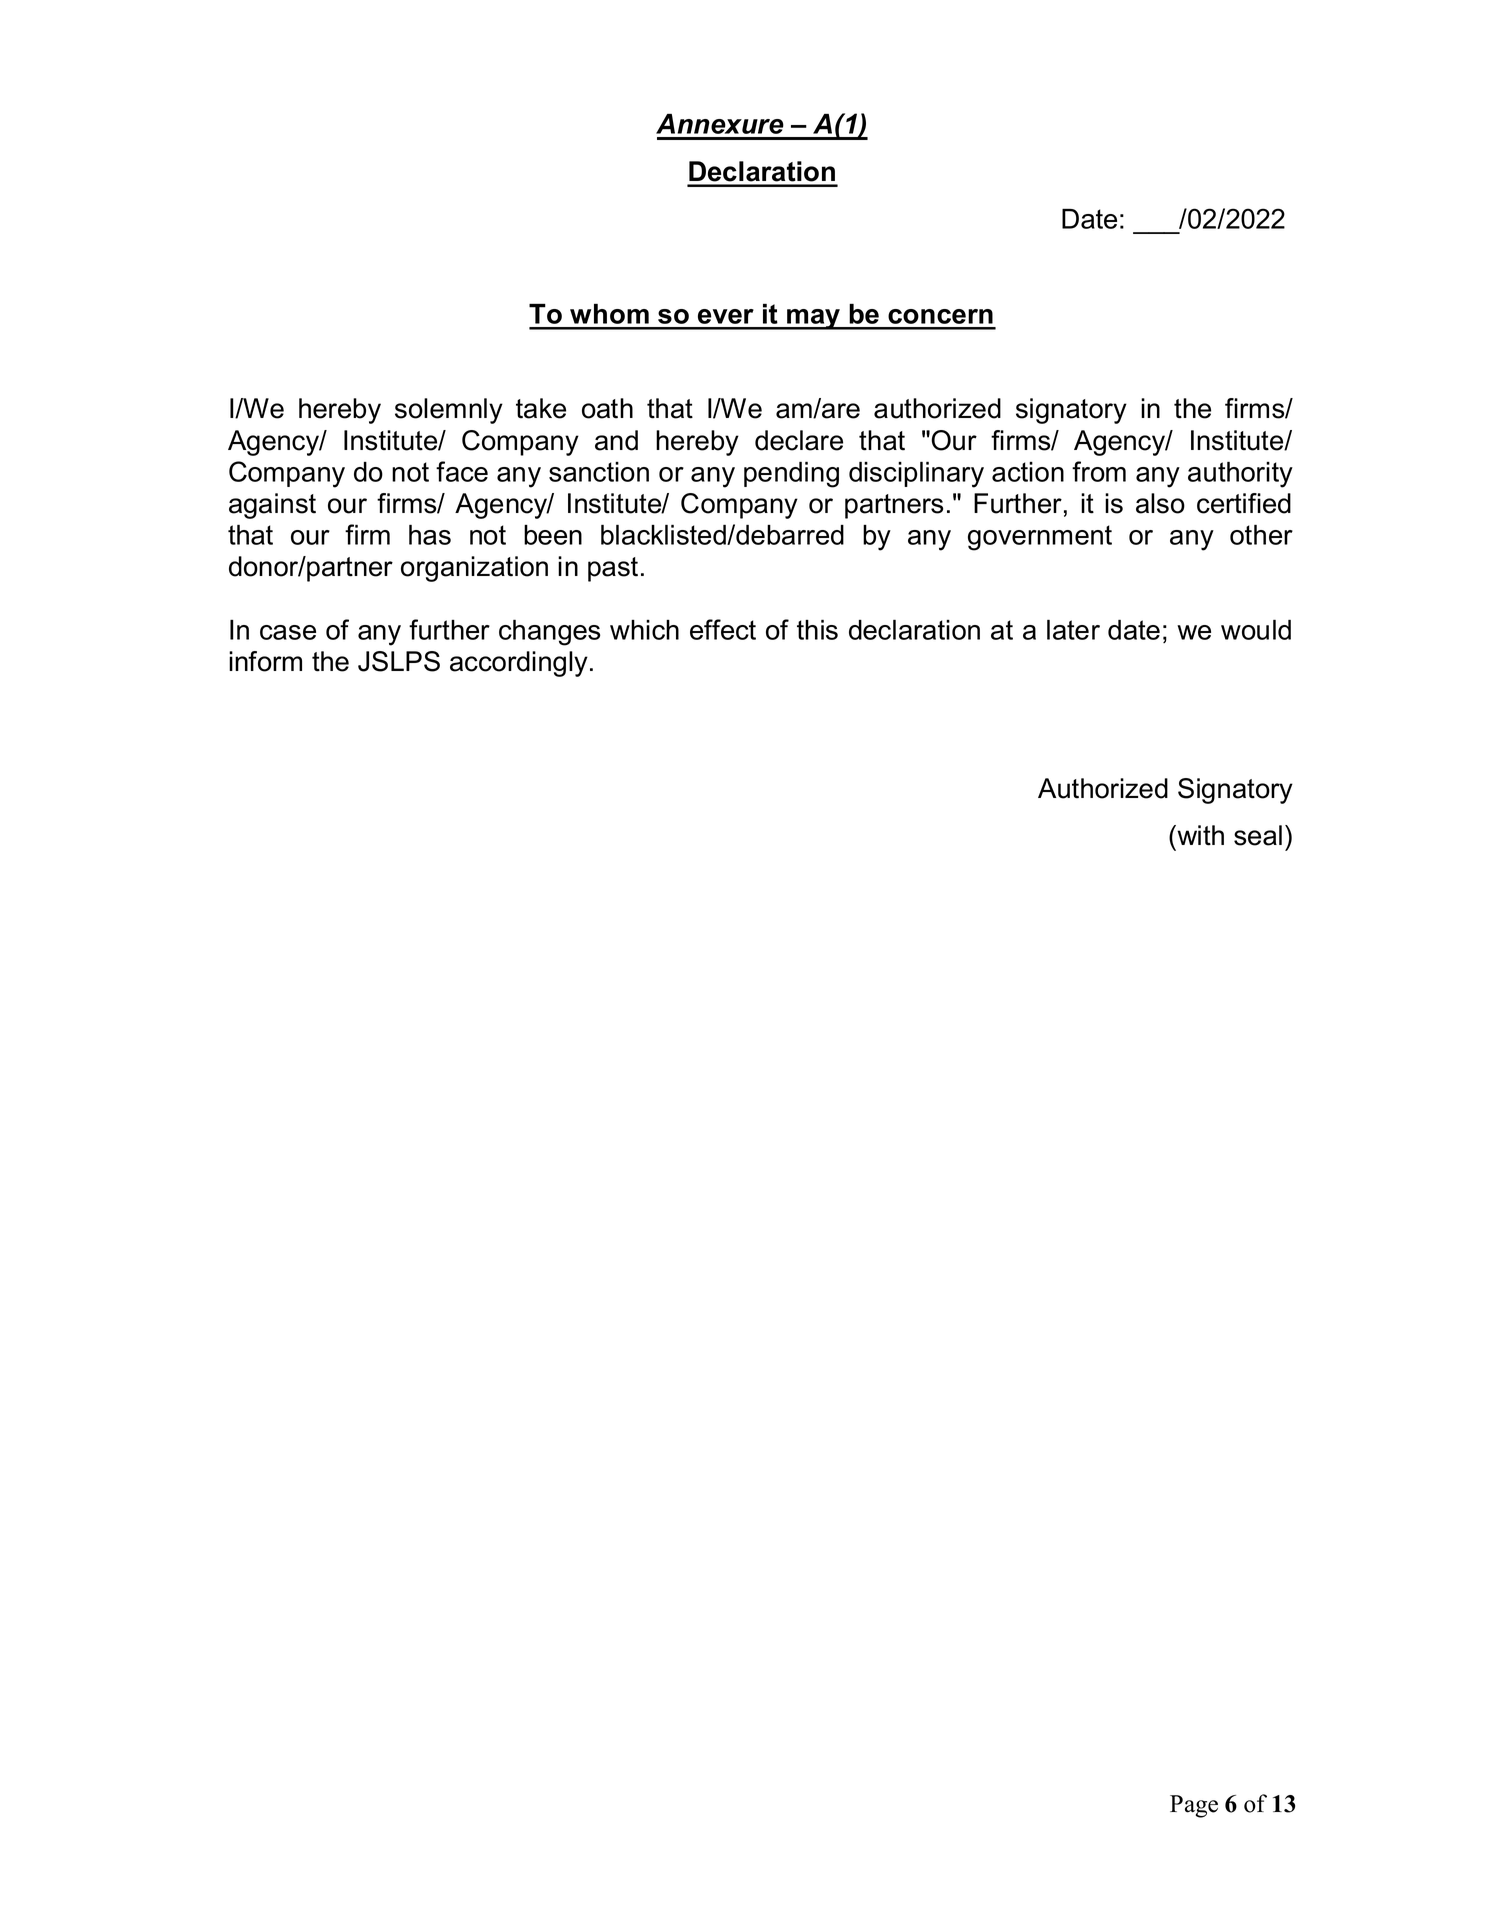  What do you see at coordinates (1199, 835) in the page?
I see `with` at bounding box center [1199, 835].
